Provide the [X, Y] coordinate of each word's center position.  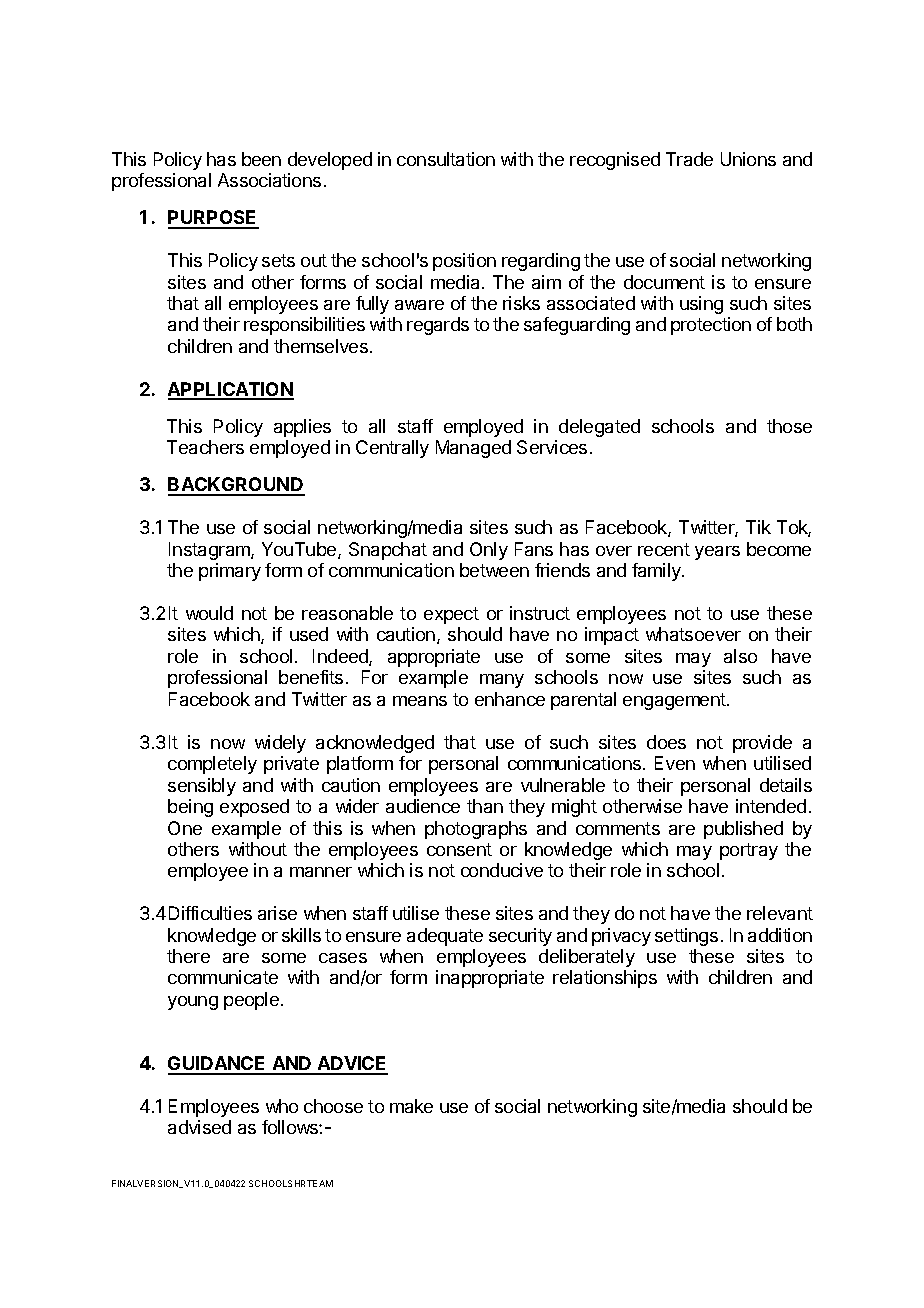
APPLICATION [231, 390]
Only [489, 551]
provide [762, 744]
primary [230, 572]
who [282, 1106]
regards [438, 326]
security [520, 937]
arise [277, 913]
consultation [446, 159]
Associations [269, 180]
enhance [510, 699]
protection [711, 326]
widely [280, 744]
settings [686, 937]
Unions [748, 159]
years [717, 553]
